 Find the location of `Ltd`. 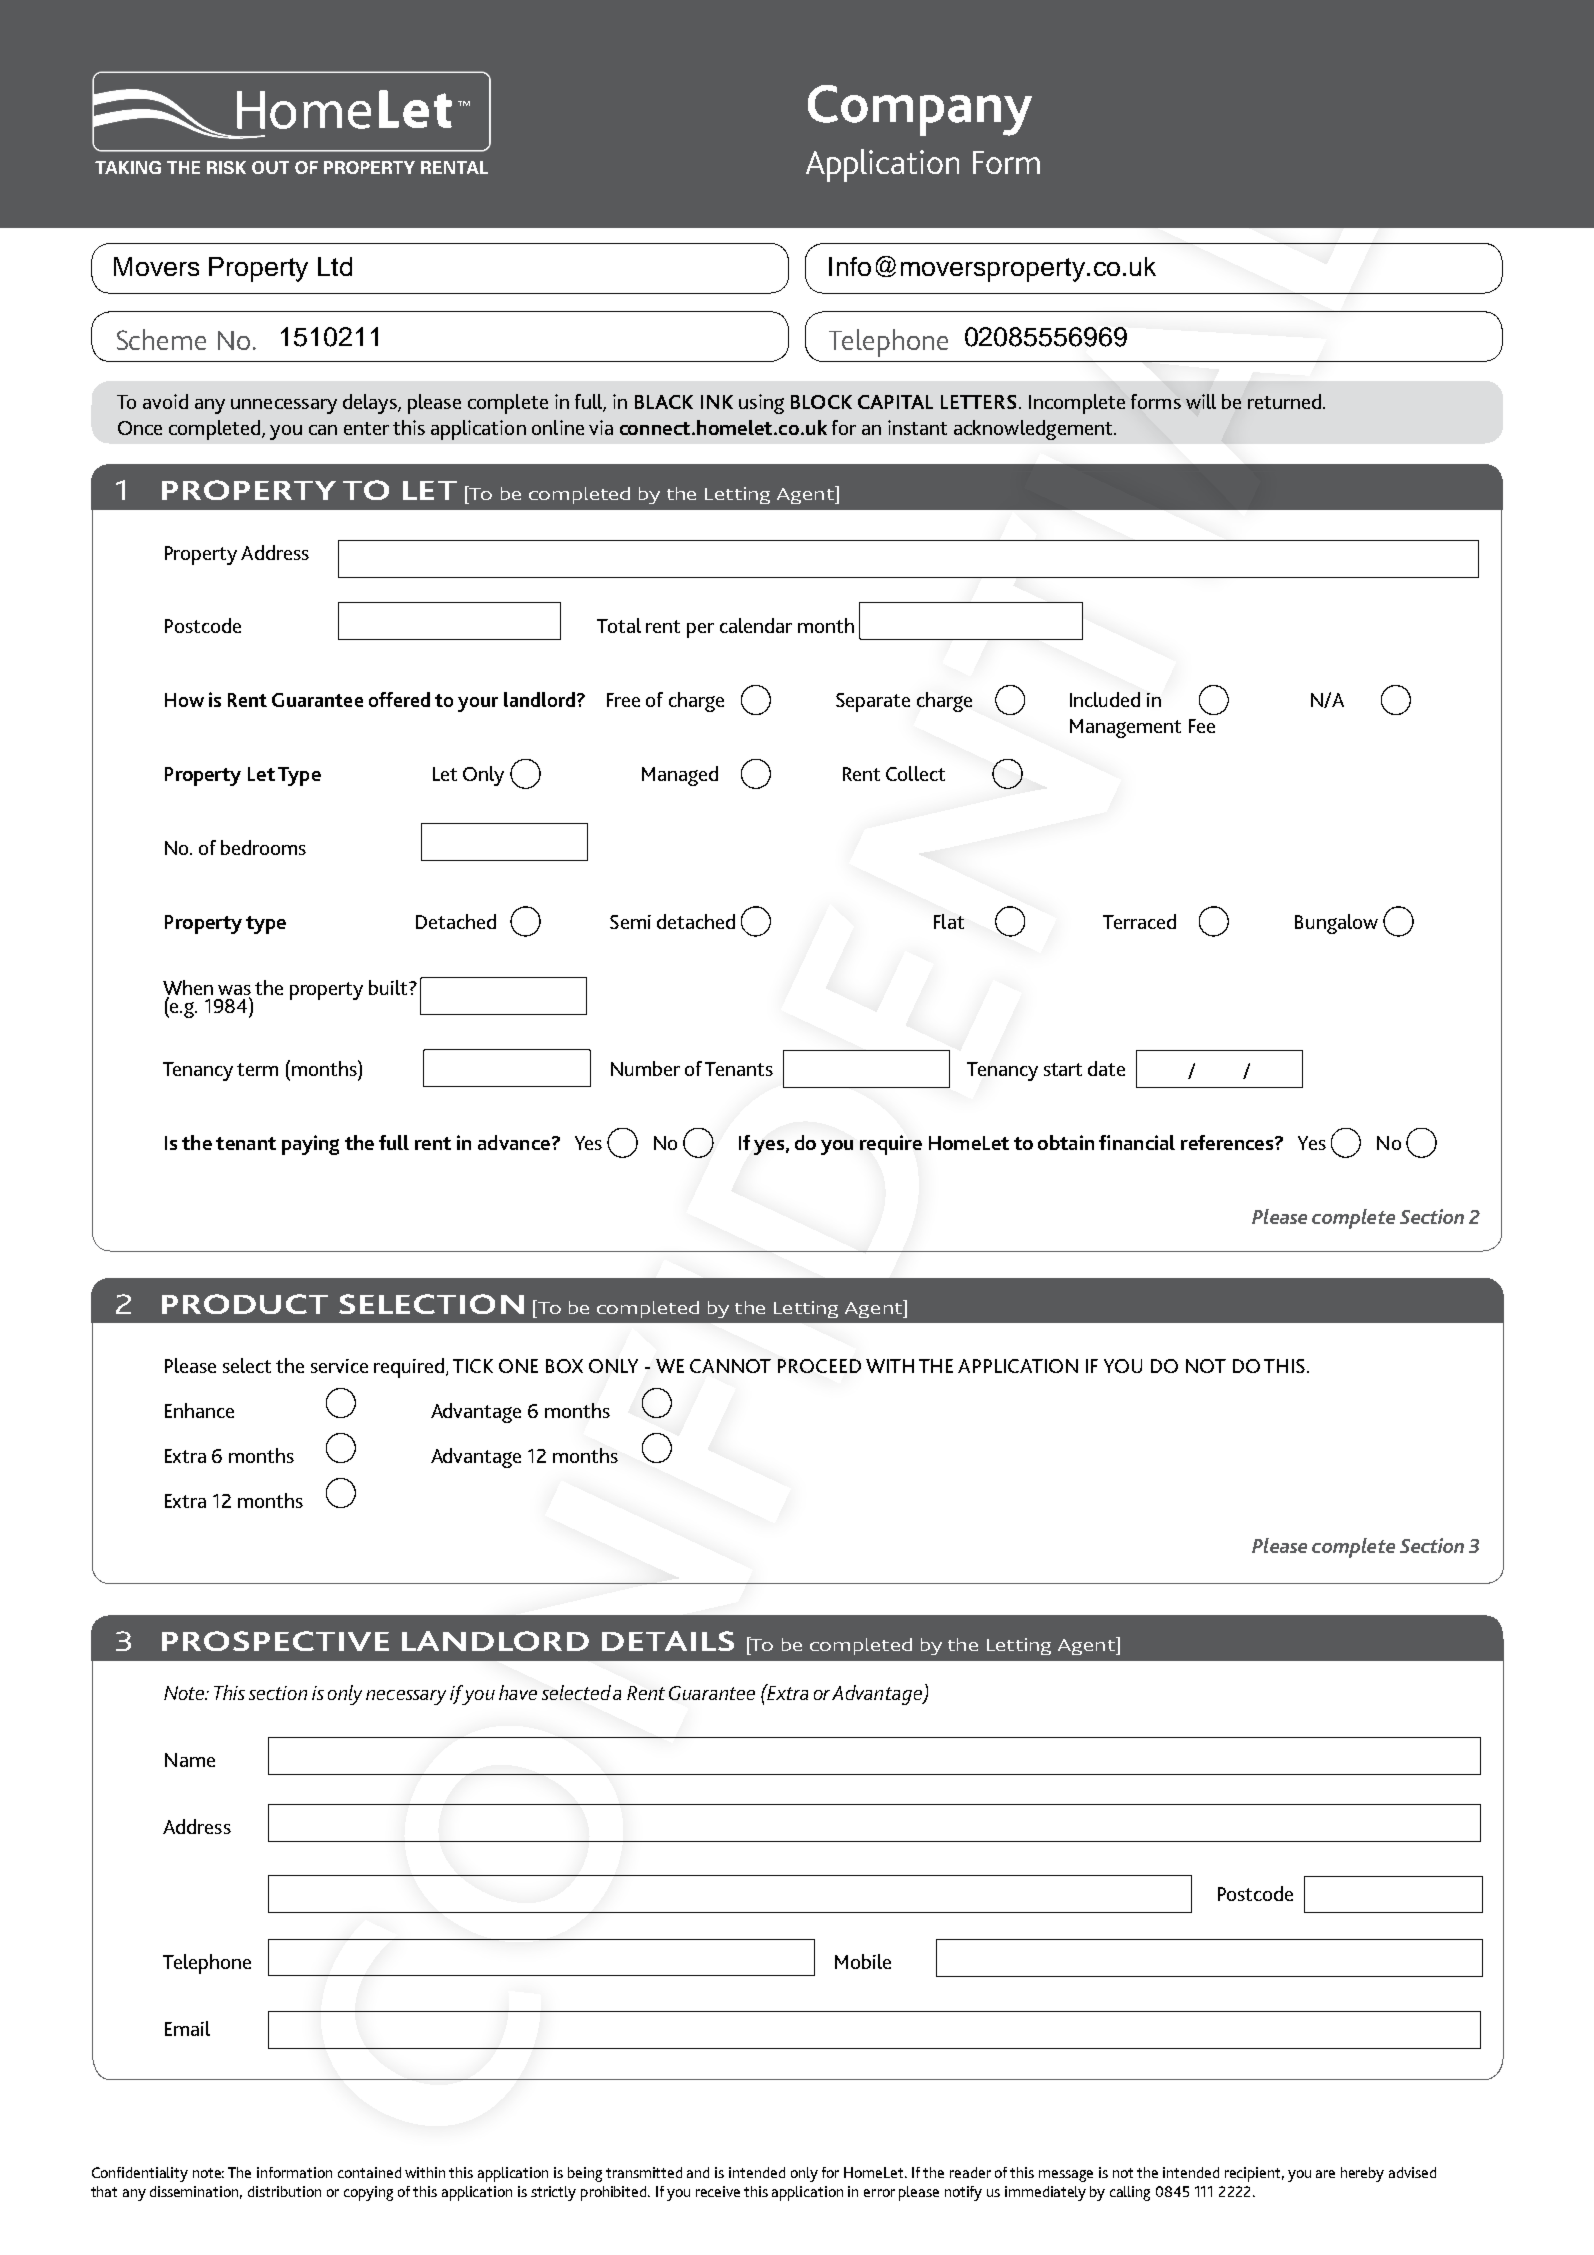

Ltd is located at coordinates (335, 266).
